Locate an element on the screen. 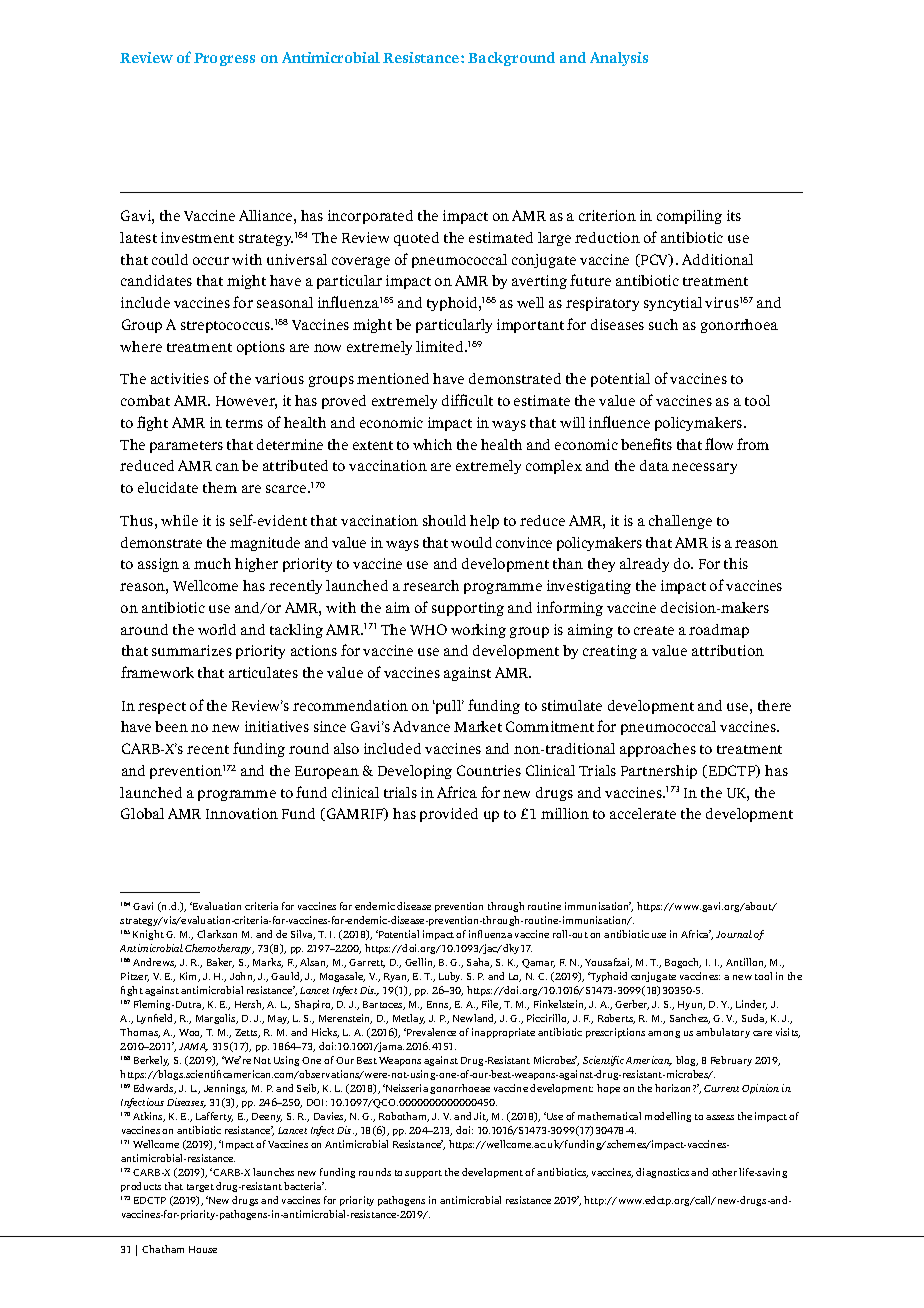  Innovation is located at coordinates (242, 813).
